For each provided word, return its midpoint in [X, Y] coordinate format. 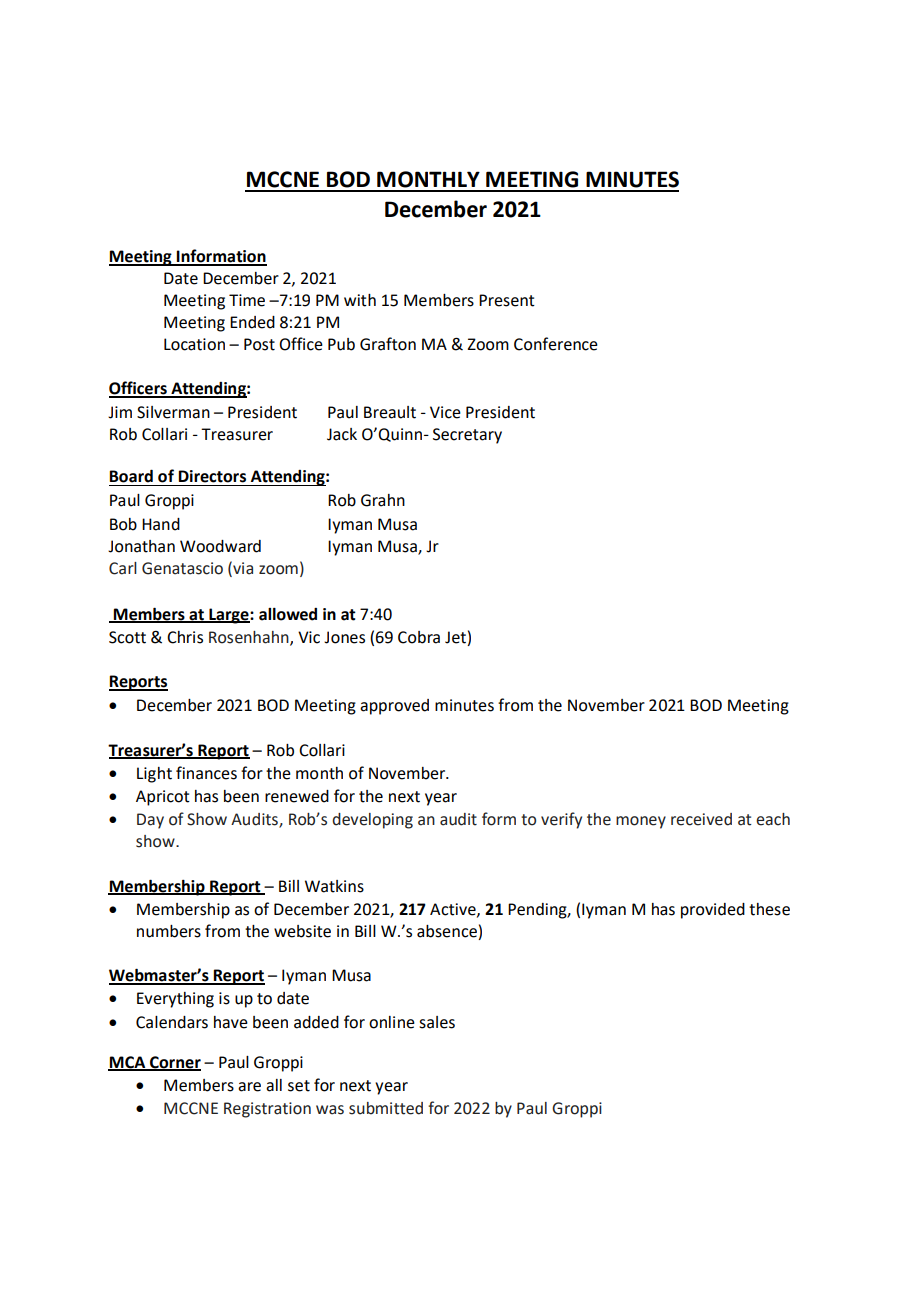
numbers [169, 931]
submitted [386, 1108]
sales [437, 1022]
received [701, 819]
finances [206, 773]
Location [194, 344]
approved [394, 707]
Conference [556, 344]
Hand [161, 524]
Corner [174, 1063]
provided [713, 911]
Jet [455, 637]
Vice [445, 412]
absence [447, 931]
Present [507, 300]
